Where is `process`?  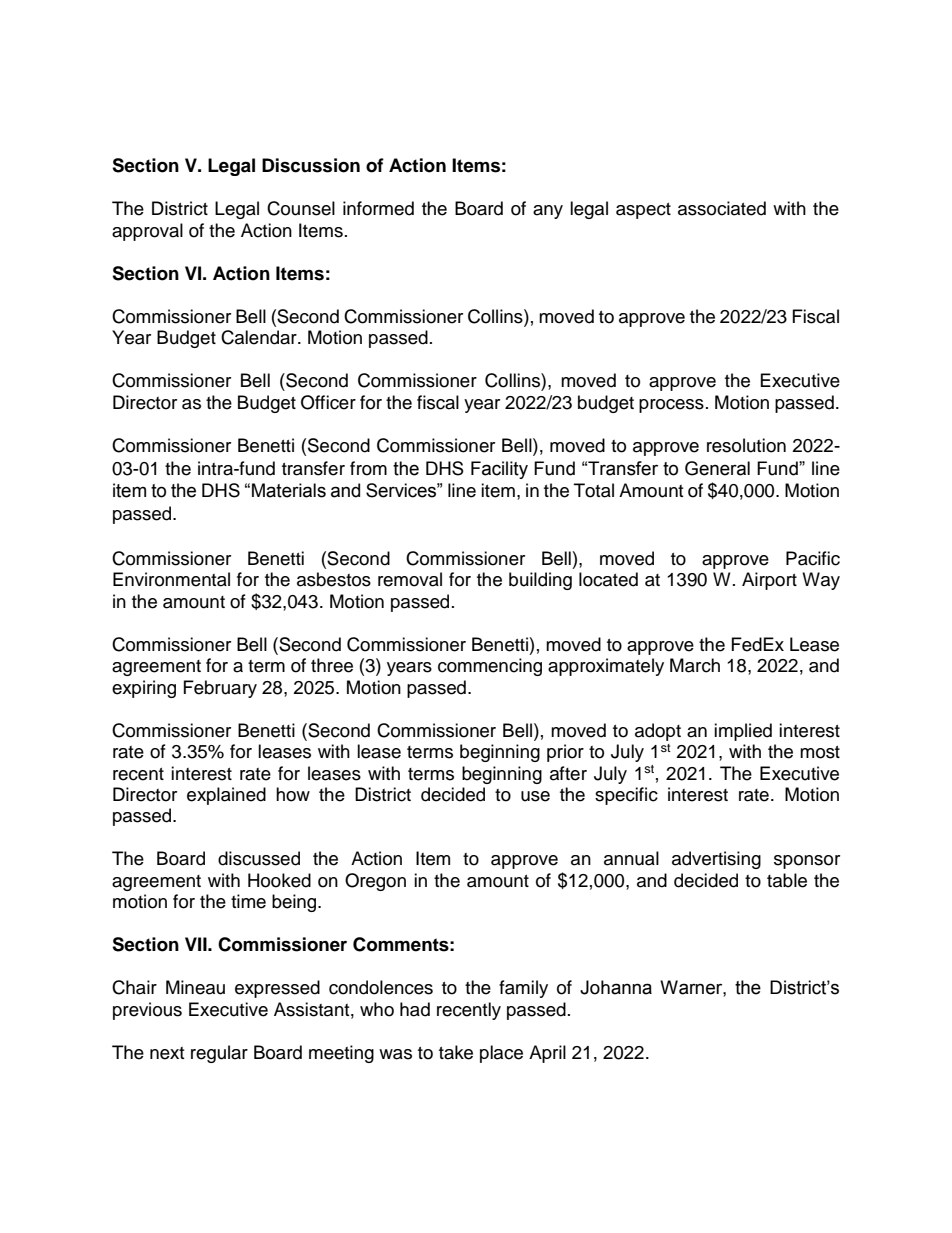 process is located at coordinates (671, 406).
